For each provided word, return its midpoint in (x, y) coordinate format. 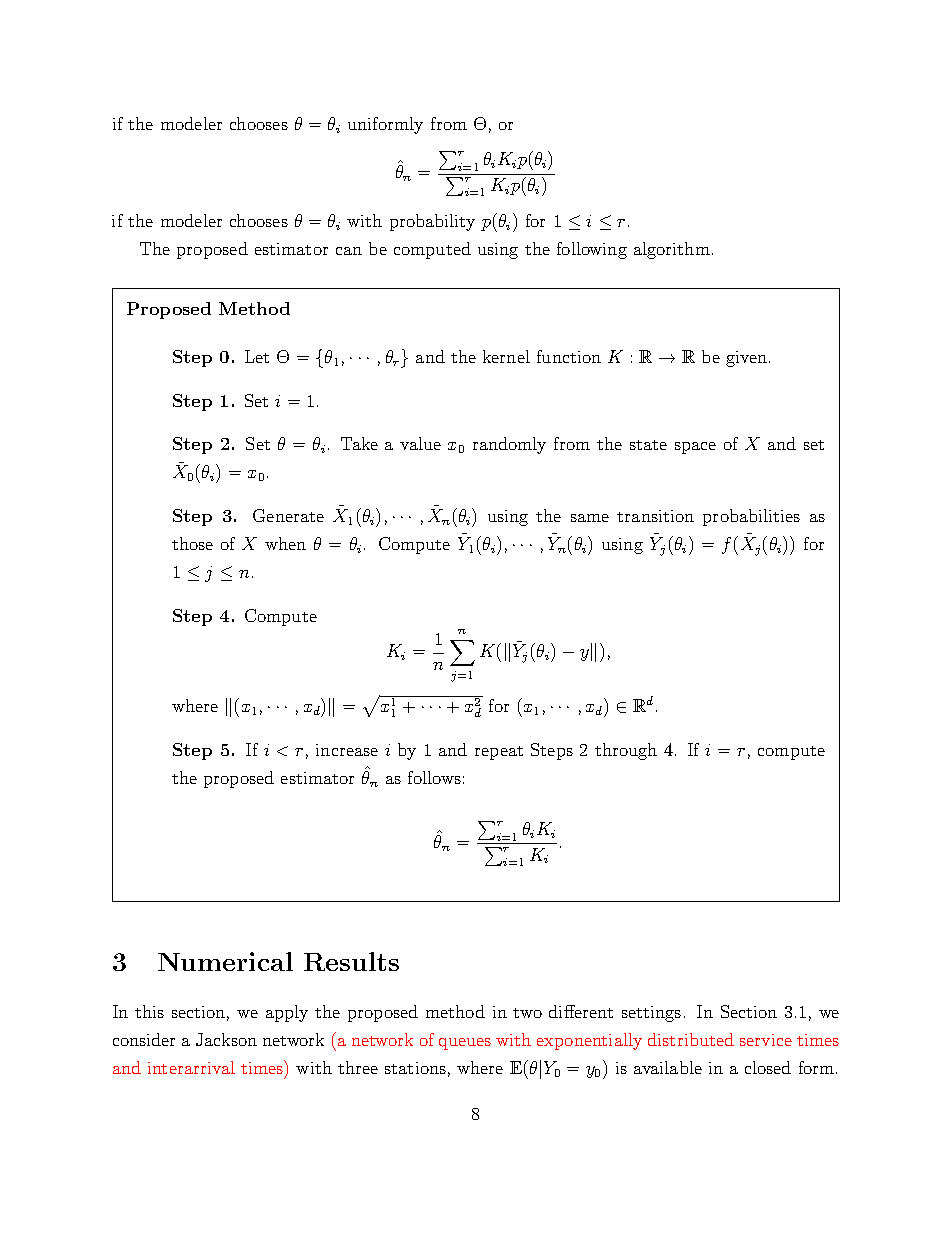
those (192, 543)
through (626, 751)
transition (655, 516)
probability (432, 222)
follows (434, 777)
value (420, 443)
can (349, 251)
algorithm (672, 250)
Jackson (226, 1039)
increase (347, 750)
